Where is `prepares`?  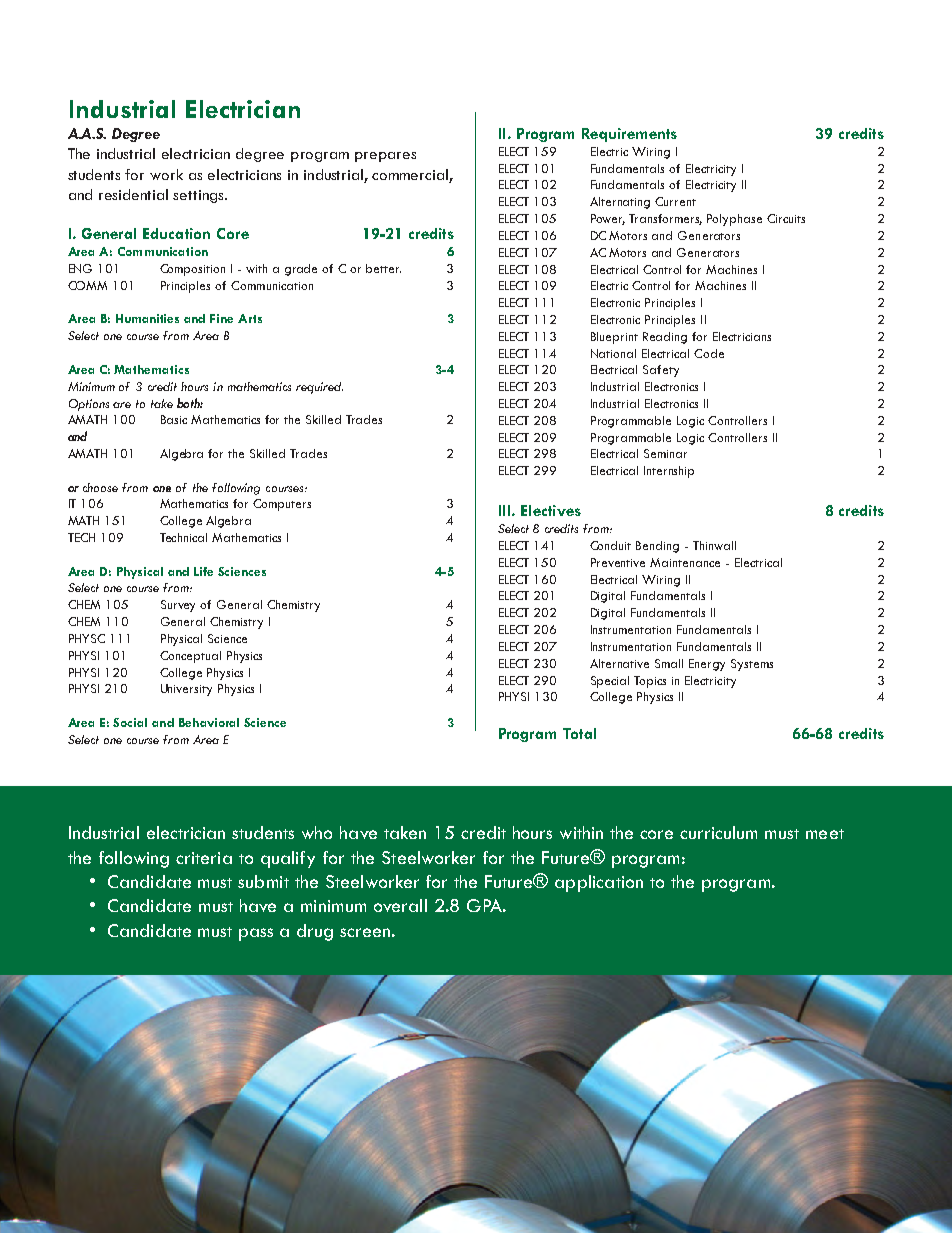
prepares is located at coordinates (385, 157).
